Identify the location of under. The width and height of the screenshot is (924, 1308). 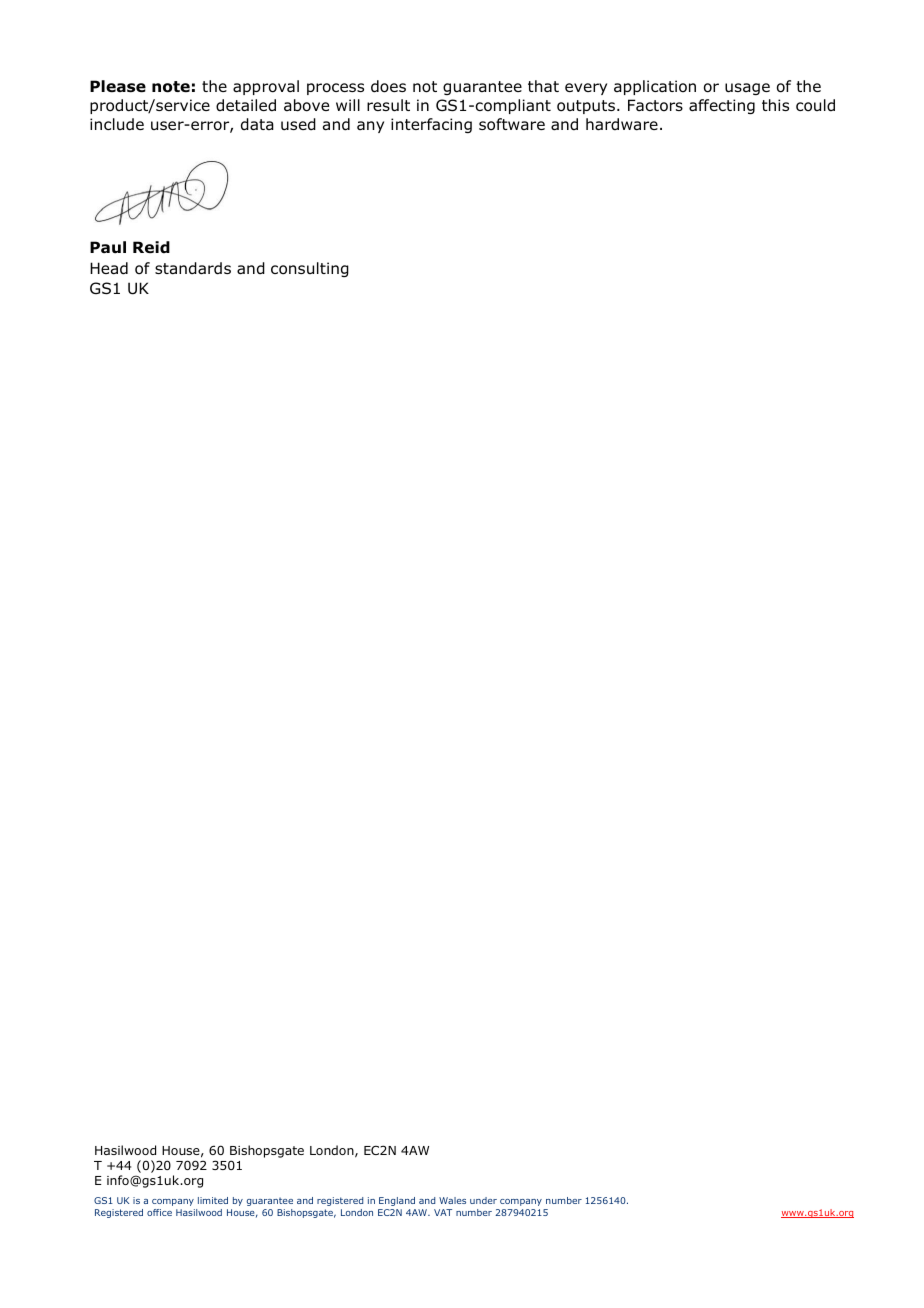
(483, 1200).
